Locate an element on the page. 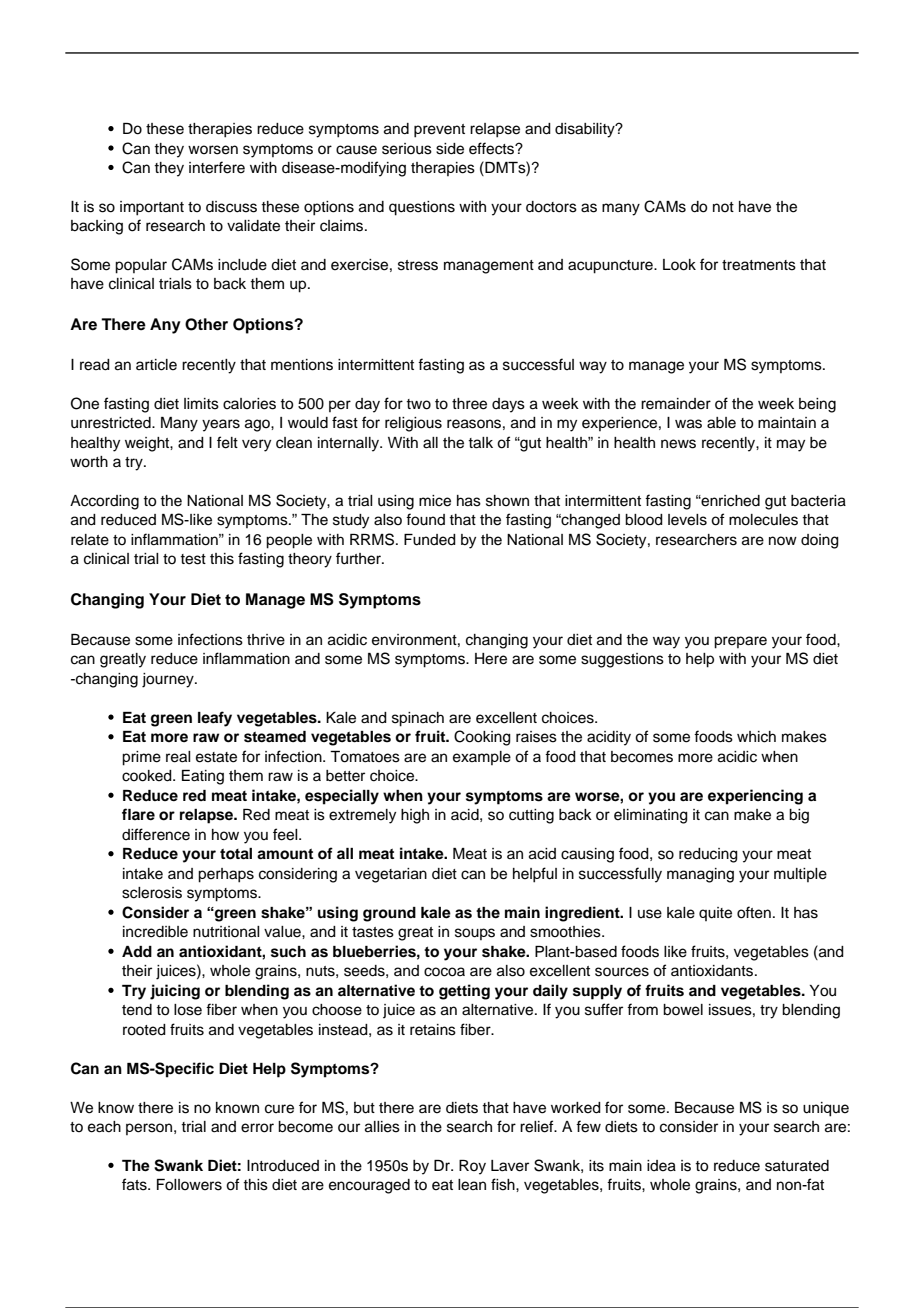 The image size is (924, 1308). Followers is located at coordinates (189, 1185).
